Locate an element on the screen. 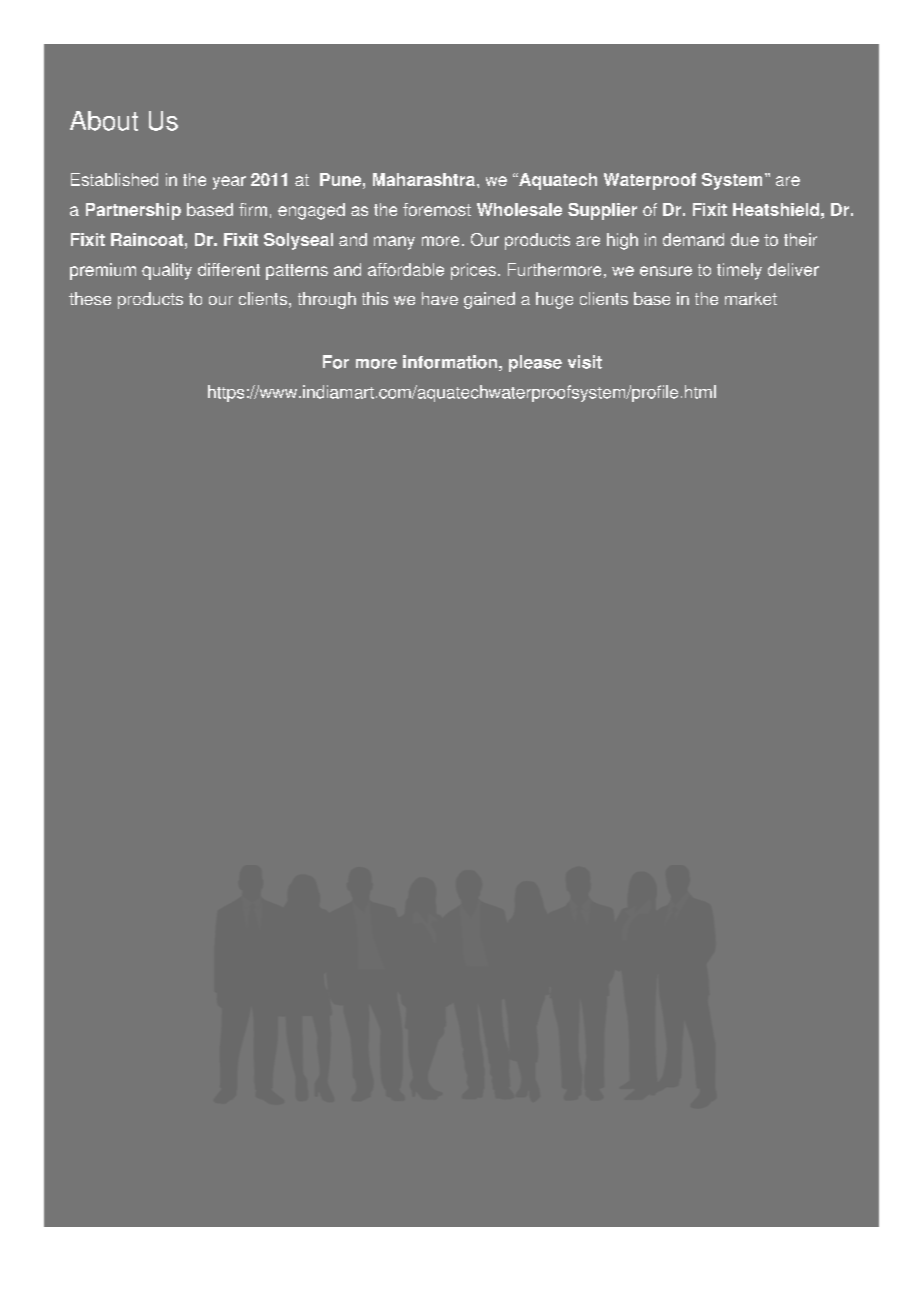  year is located at coordinates (229, 183).
